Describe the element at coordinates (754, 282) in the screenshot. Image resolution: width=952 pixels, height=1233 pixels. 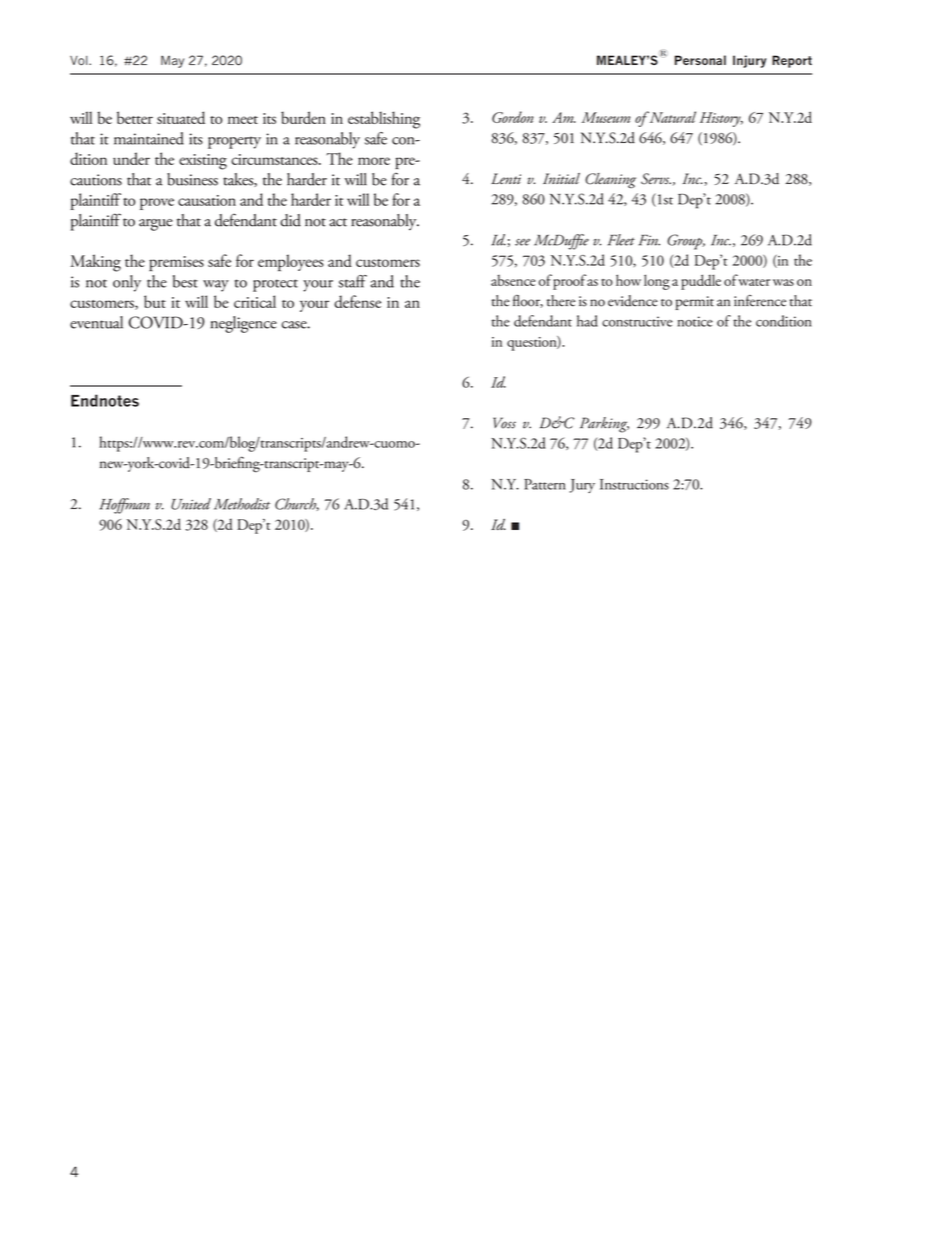
I see `water` at that location.
